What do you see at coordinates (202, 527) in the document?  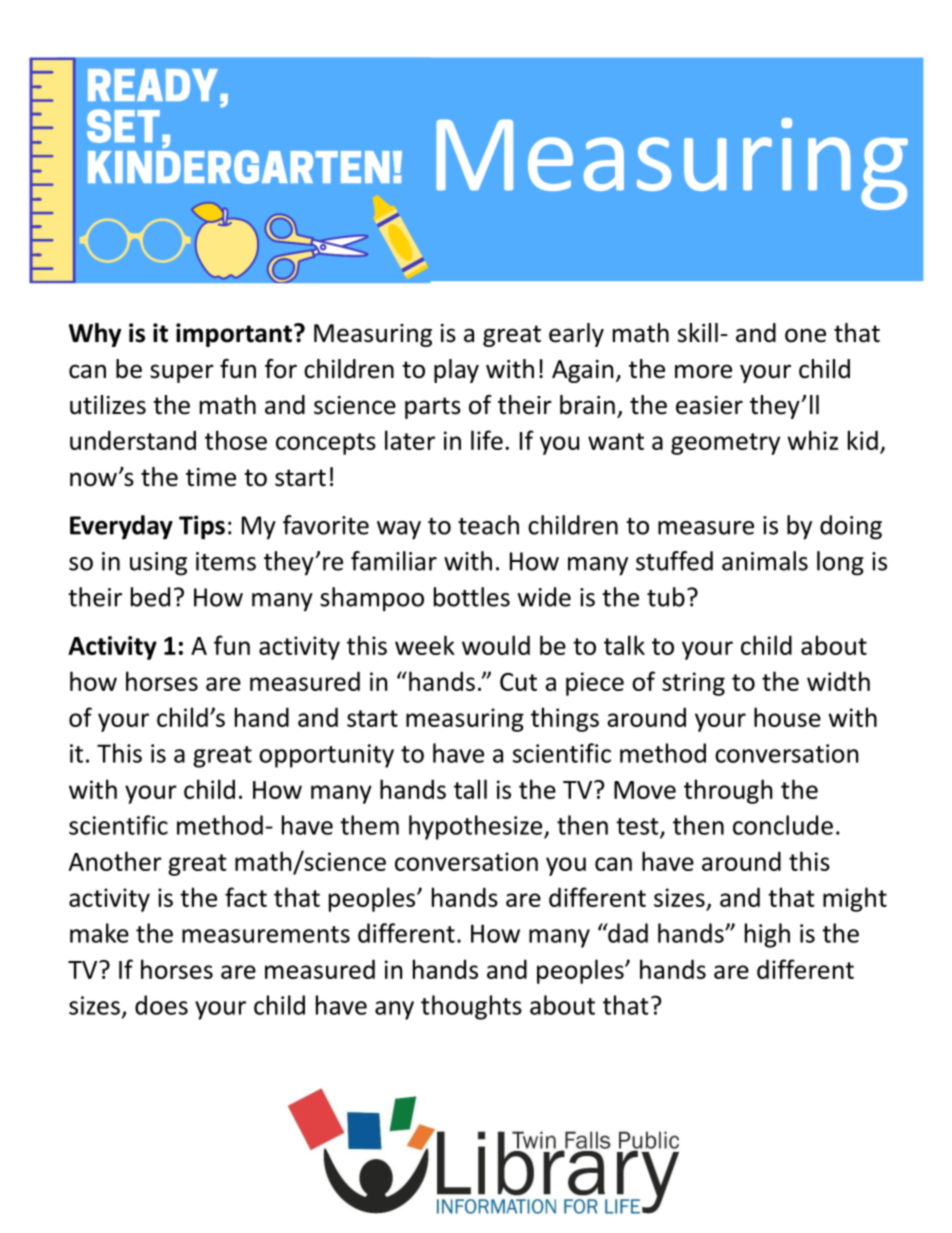 I see `Tips` at bounding box center [202, 527].
